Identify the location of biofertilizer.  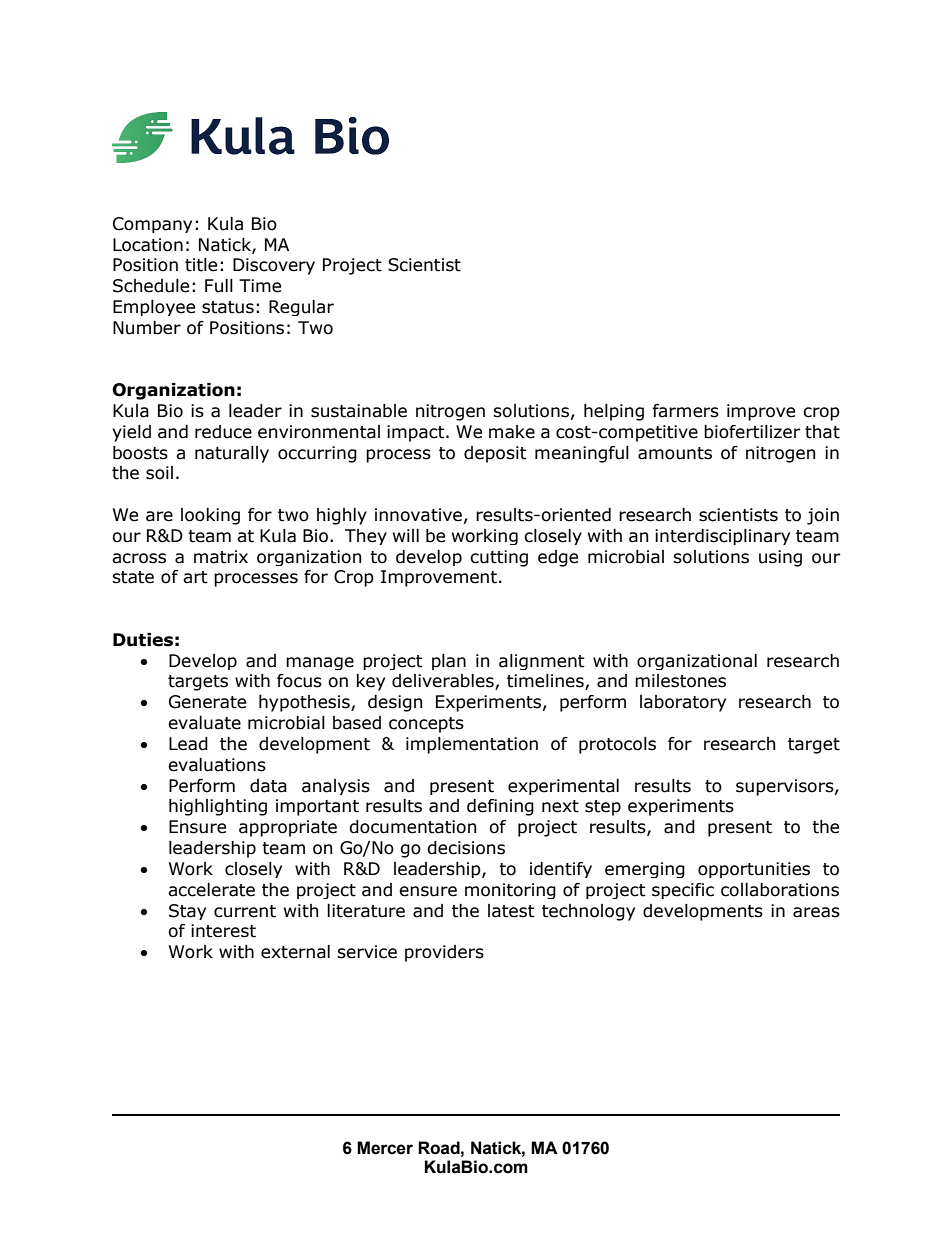
(752, 432).
